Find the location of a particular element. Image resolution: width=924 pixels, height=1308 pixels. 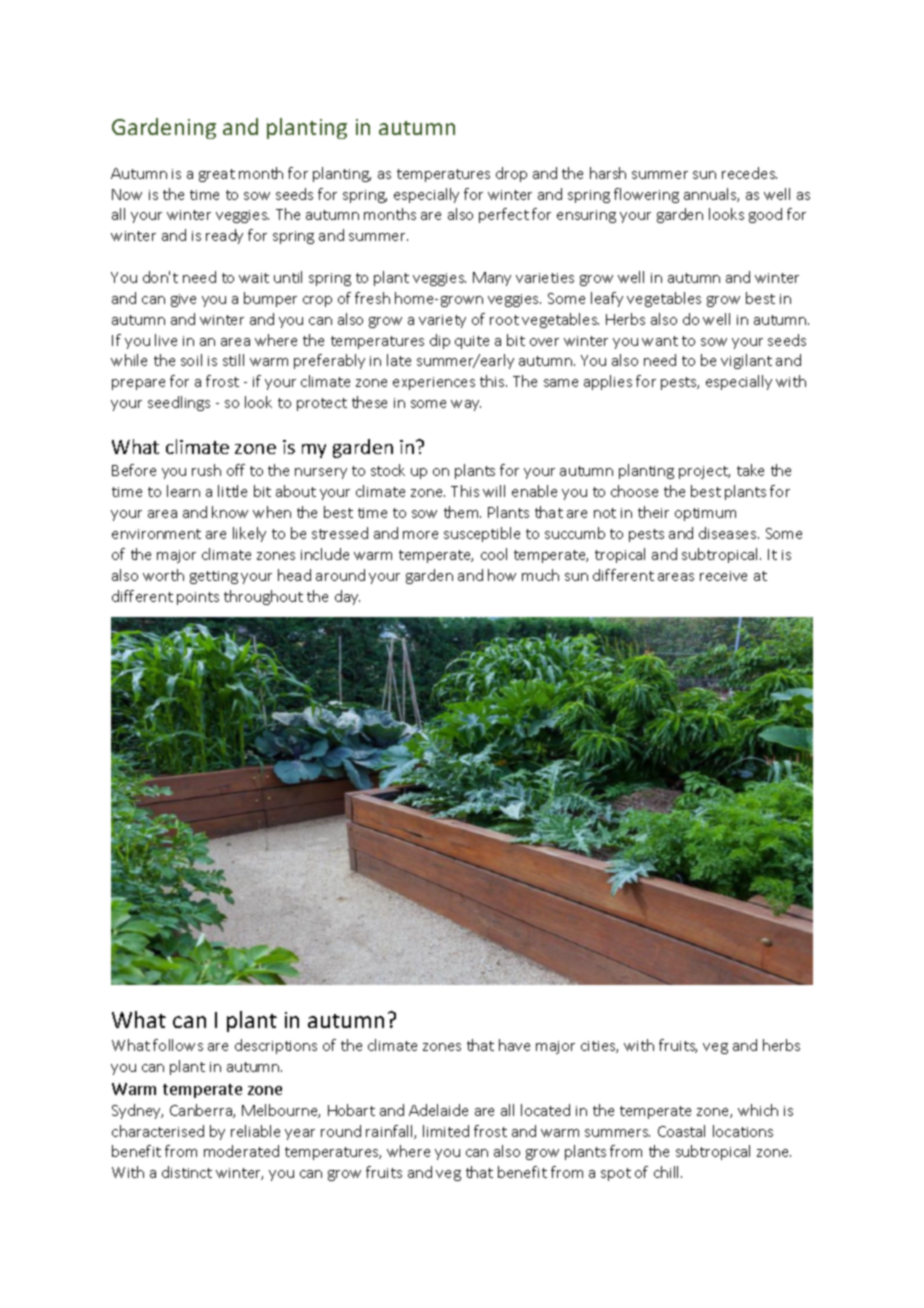

know is located at coordinates (230, 512).
